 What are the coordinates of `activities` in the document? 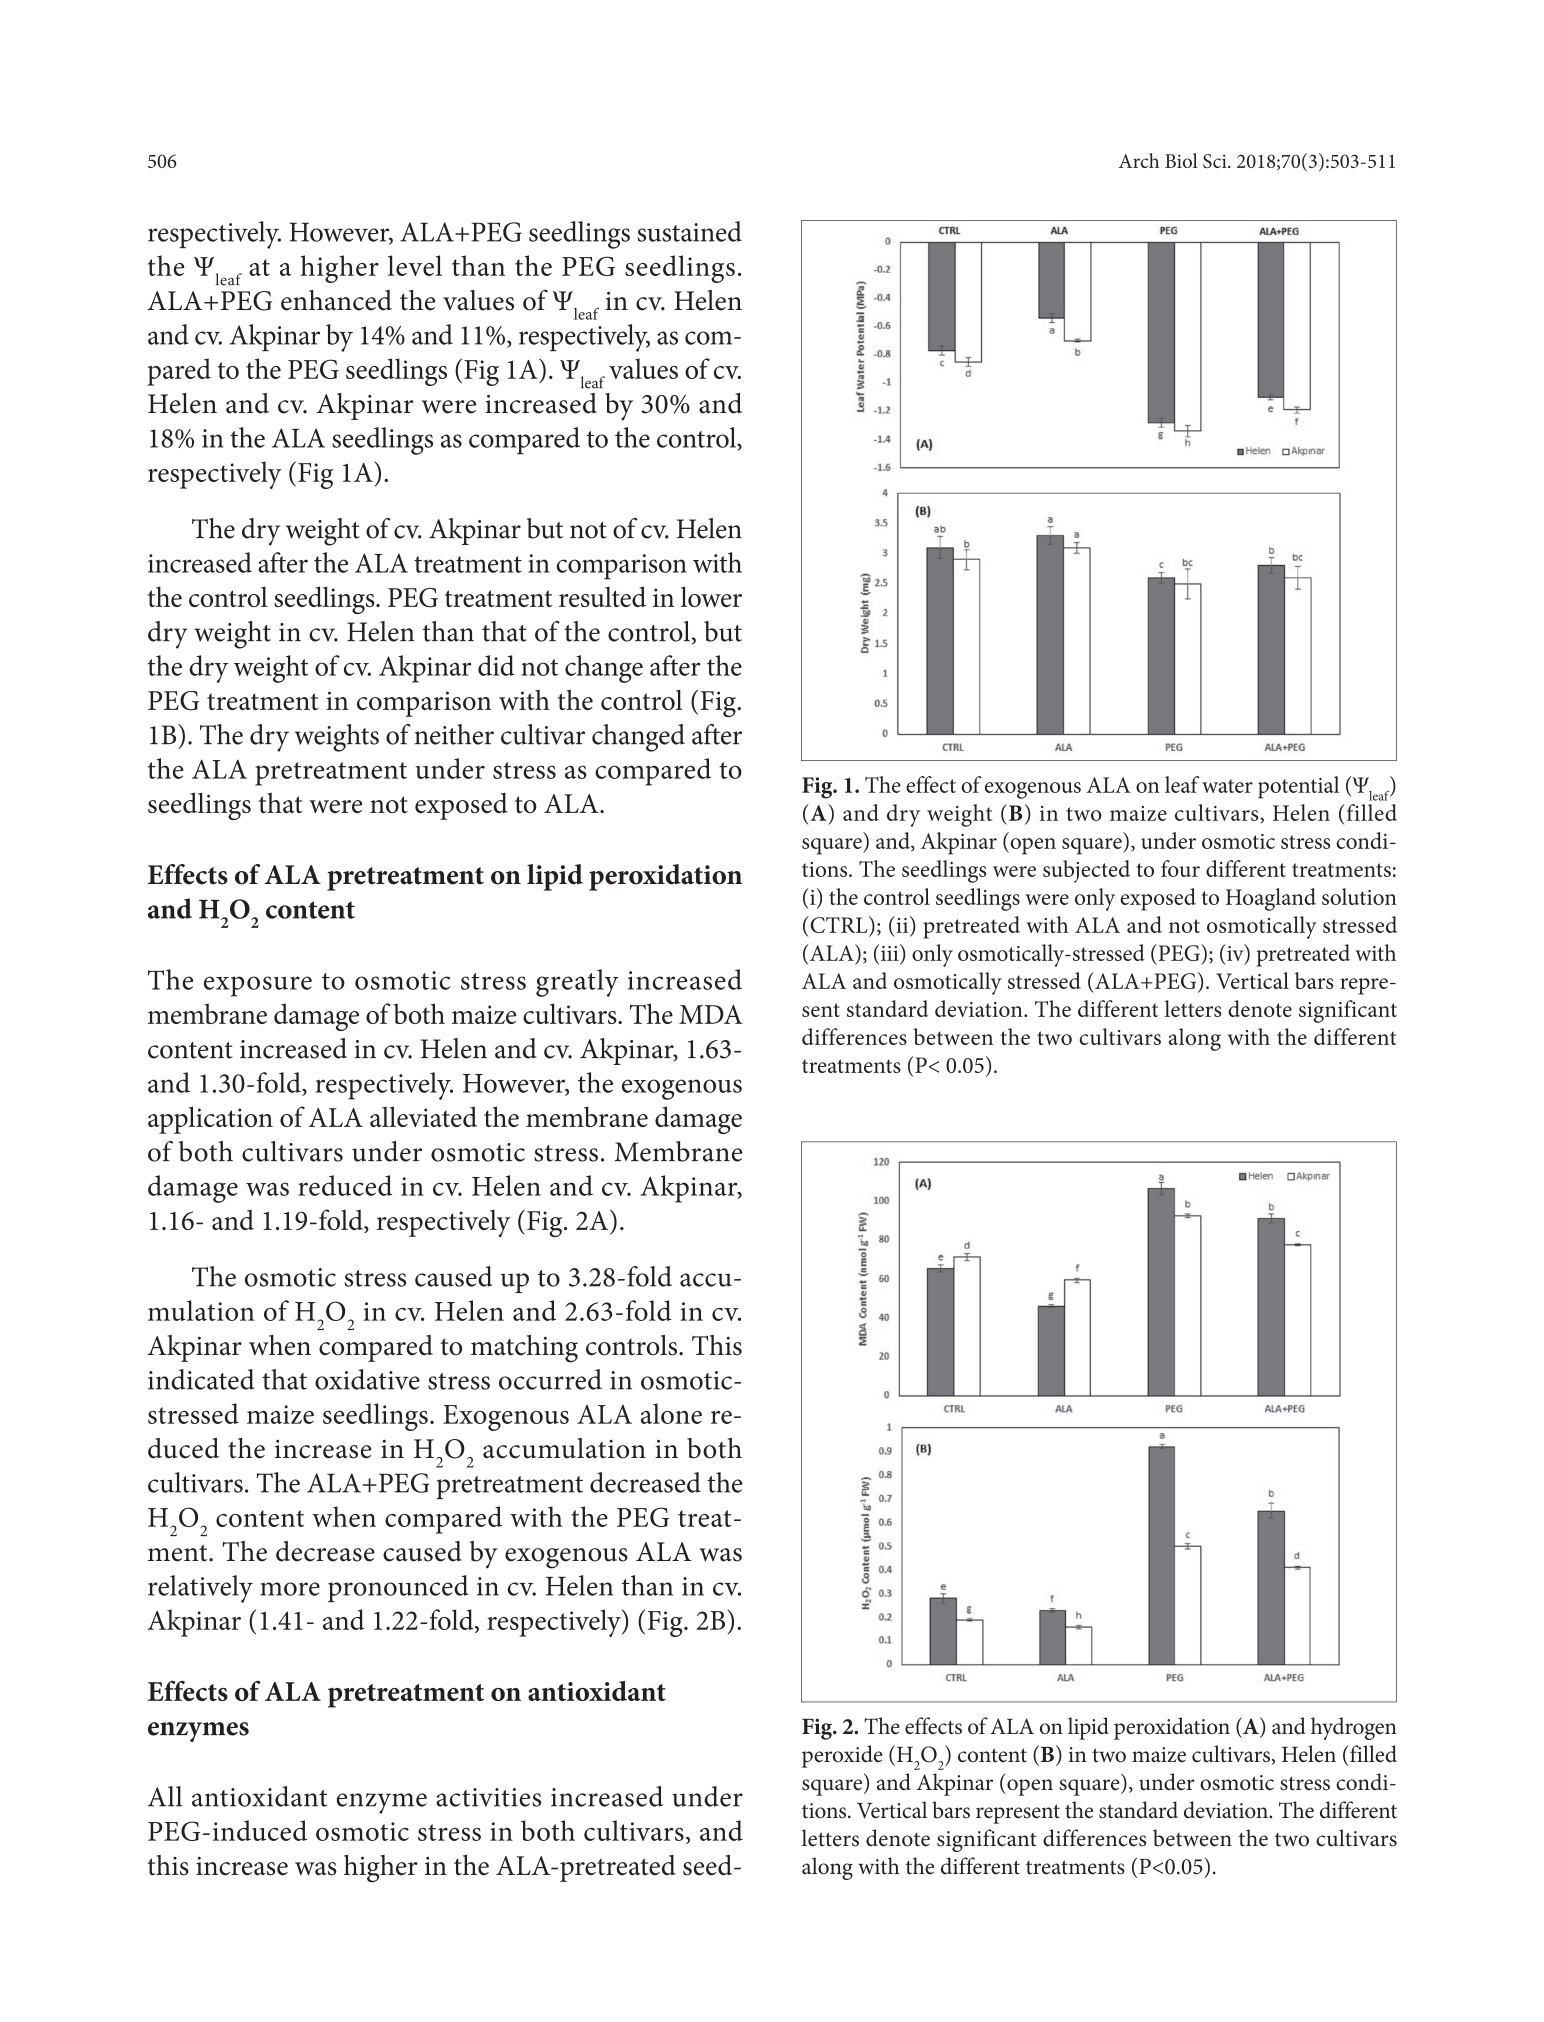 It's located at (488, 1797).
